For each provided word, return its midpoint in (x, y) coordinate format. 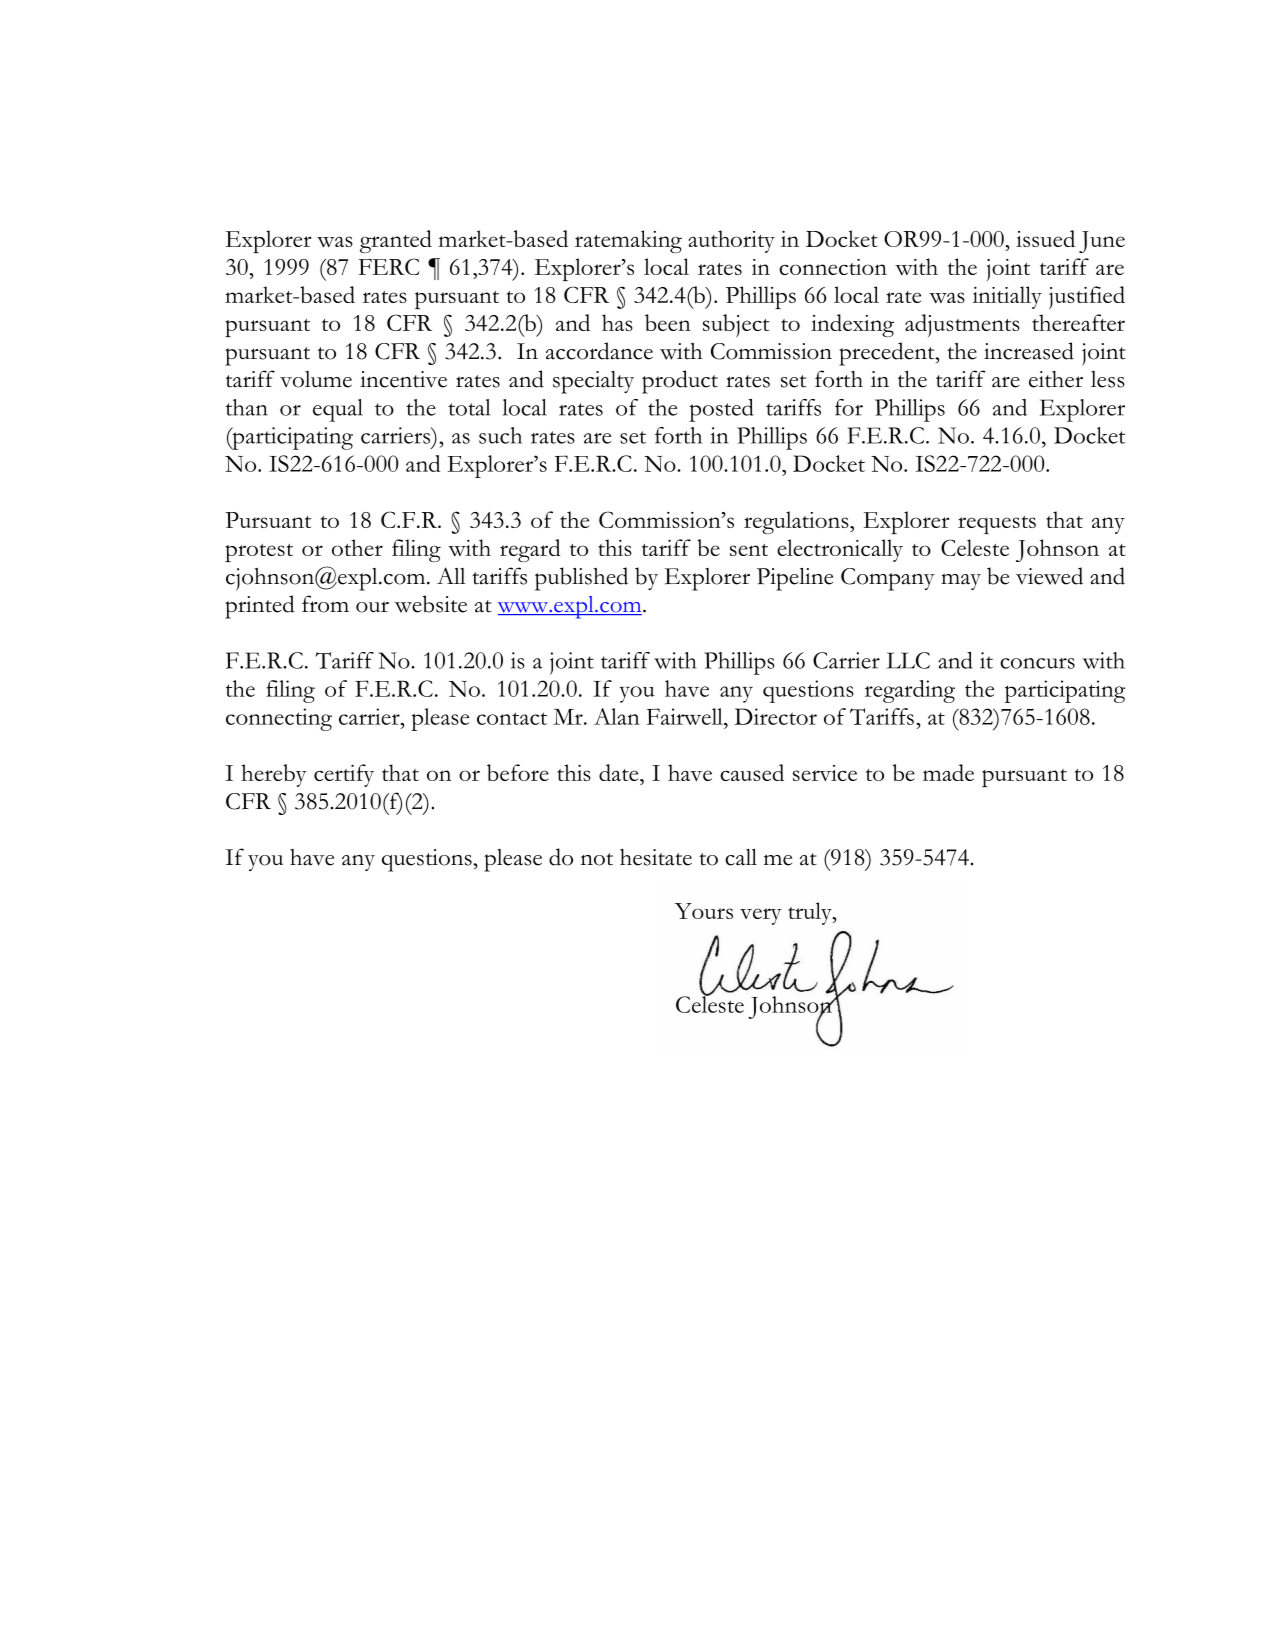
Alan (617, 716)
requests (997, 525)
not (597, 859)
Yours (704, 911)
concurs (1037, 663)
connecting (279, 719)
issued (1045, 238)
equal (338, 410)
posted (721, 410)
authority (731, 241)
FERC (389, 266)
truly (811, 913)
